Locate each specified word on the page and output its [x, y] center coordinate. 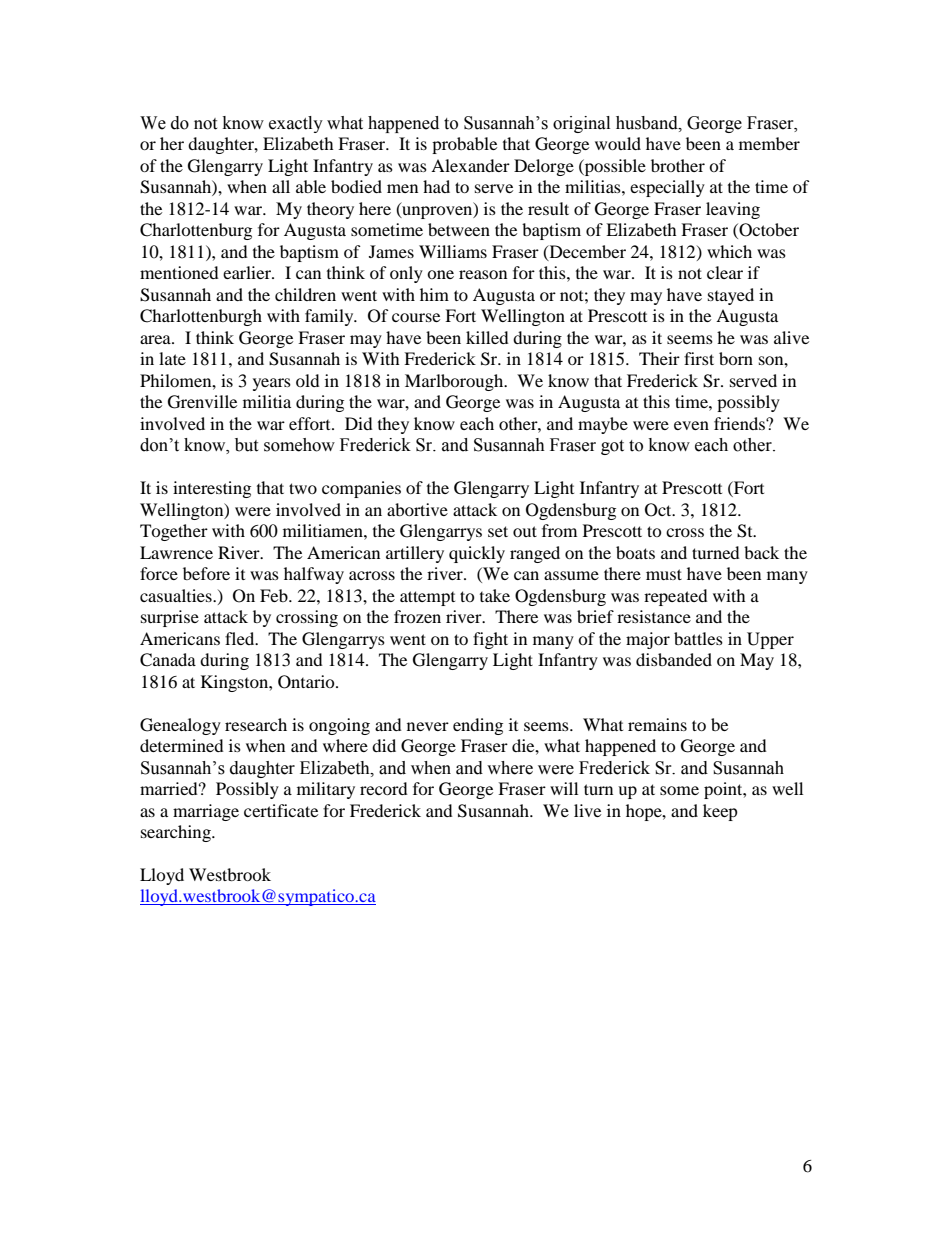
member [769, 143]
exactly [296, 124]
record [384, 788]
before [206, 573]
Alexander [470, 165]
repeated [676, 597]
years [272, 384]
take [495, 595]
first [699, 358]
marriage [206, 812]
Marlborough [455, 382]
